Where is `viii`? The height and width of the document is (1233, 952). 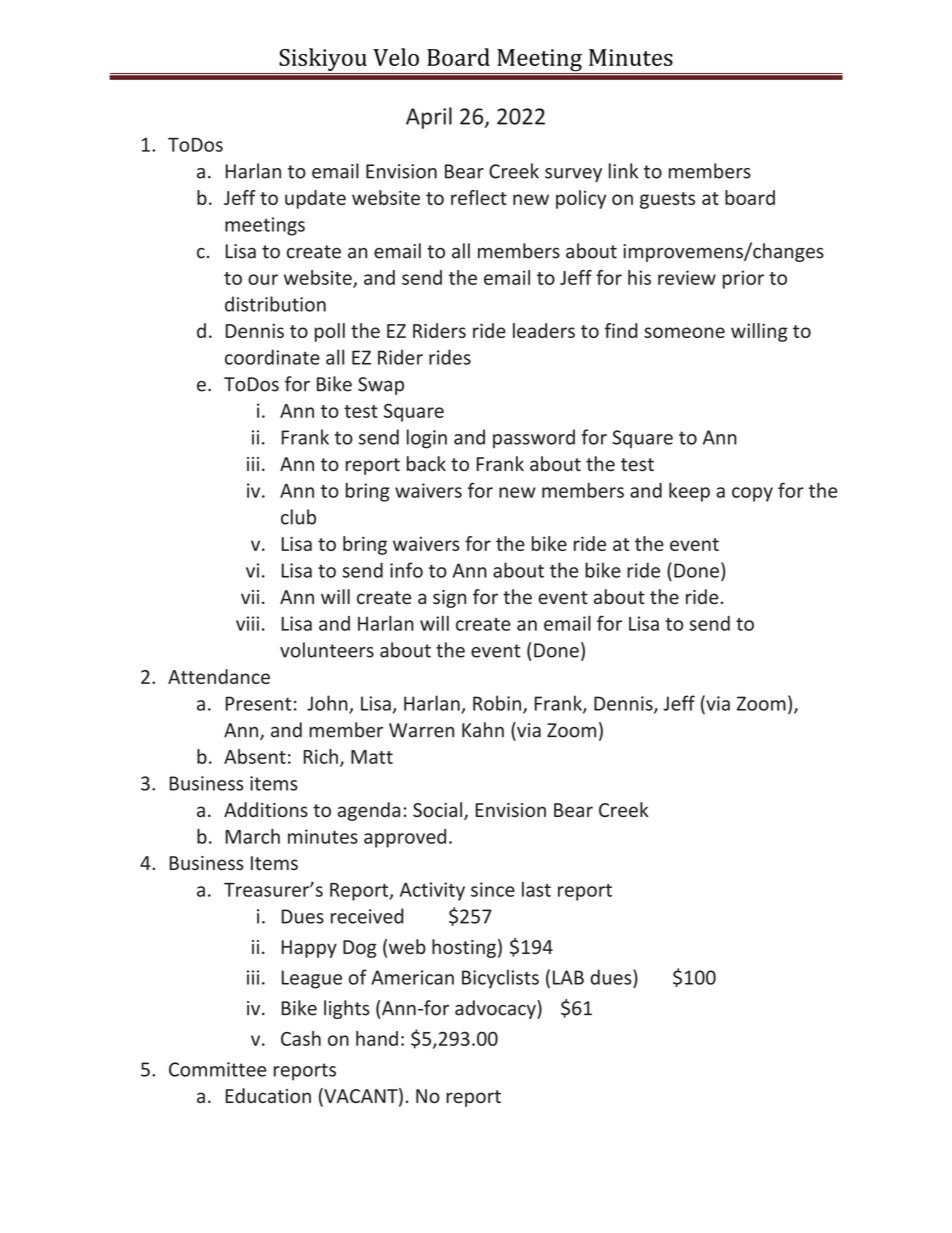 viii is located at coordinates (247, 623).
